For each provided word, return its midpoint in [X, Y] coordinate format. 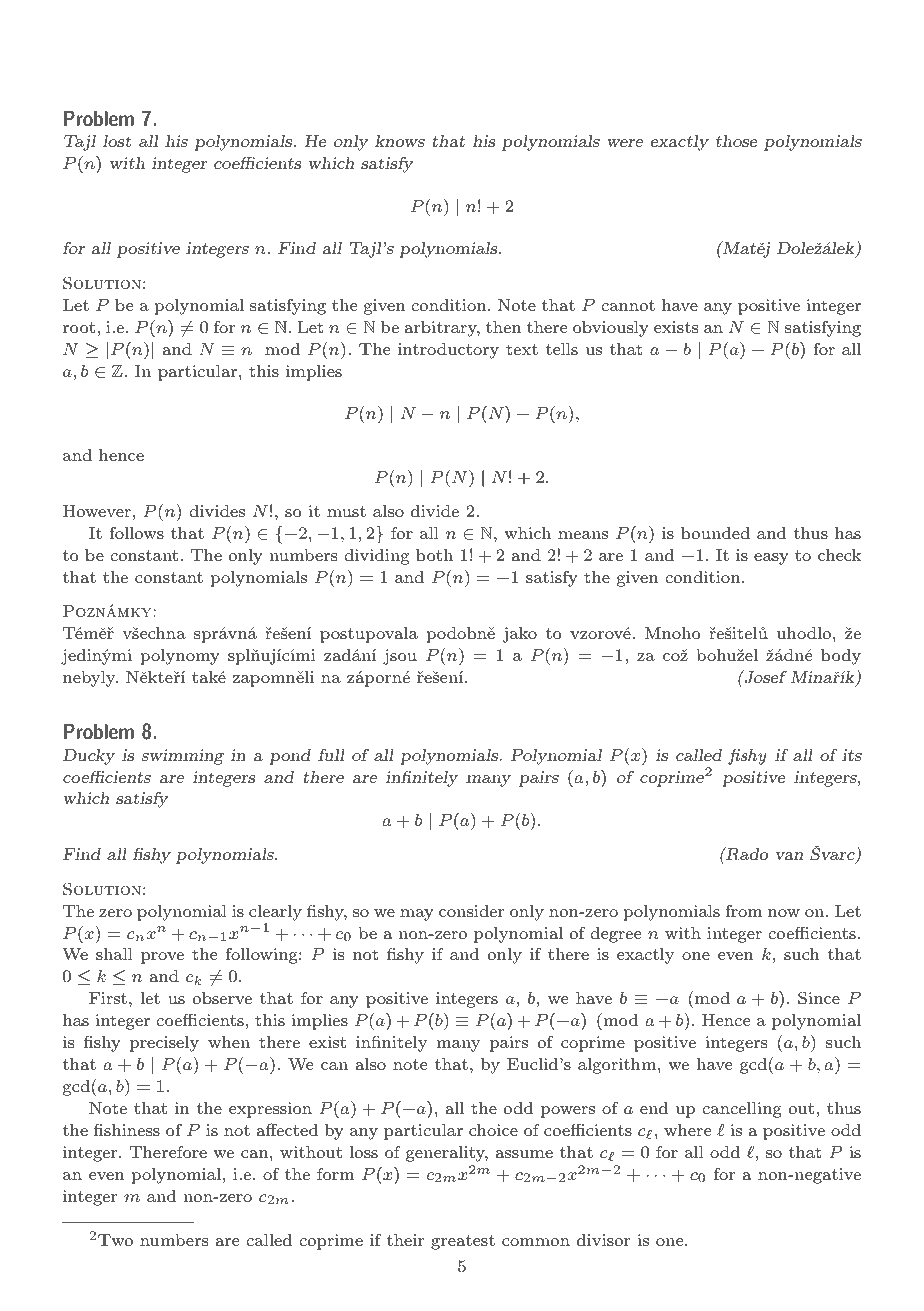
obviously [611, 329]
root [80, 327]
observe [222, 998]
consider [471, 911]
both [434, 555]
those [737, 141]
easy [771, 559]
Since [819, 998]
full [331, 754]
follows [136, 532]
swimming [183, 757]
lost [117, 141]
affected [287, 1129]
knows [400, 141]
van [789, 856]
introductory [448, 351]
